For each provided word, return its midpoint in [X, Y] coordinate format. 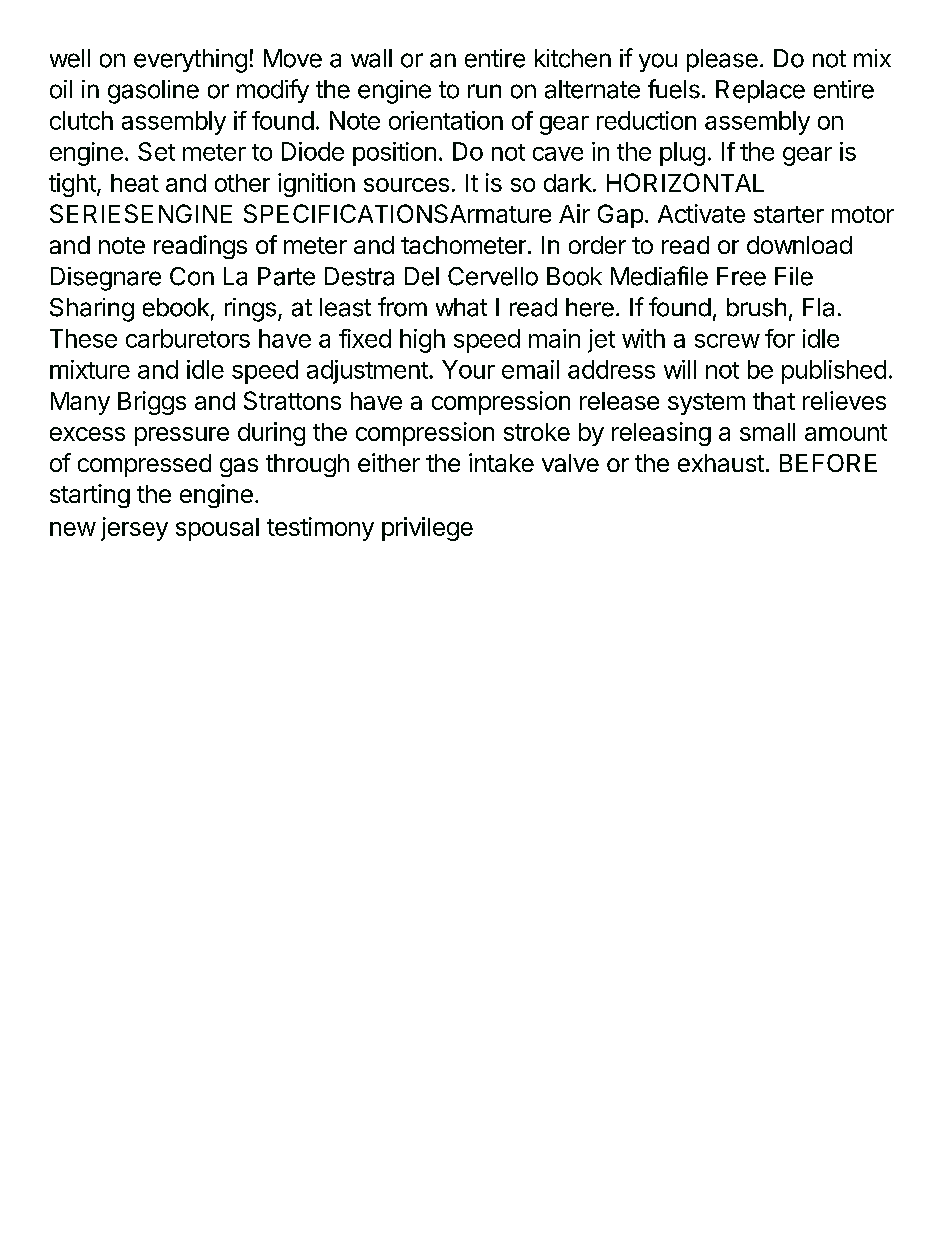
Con [192, 276]
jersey [134, 529]
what [461, 307]
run [484, 91]
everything [190, 61]
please [722, 60]
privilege [427, 529]
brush [756, 307]
